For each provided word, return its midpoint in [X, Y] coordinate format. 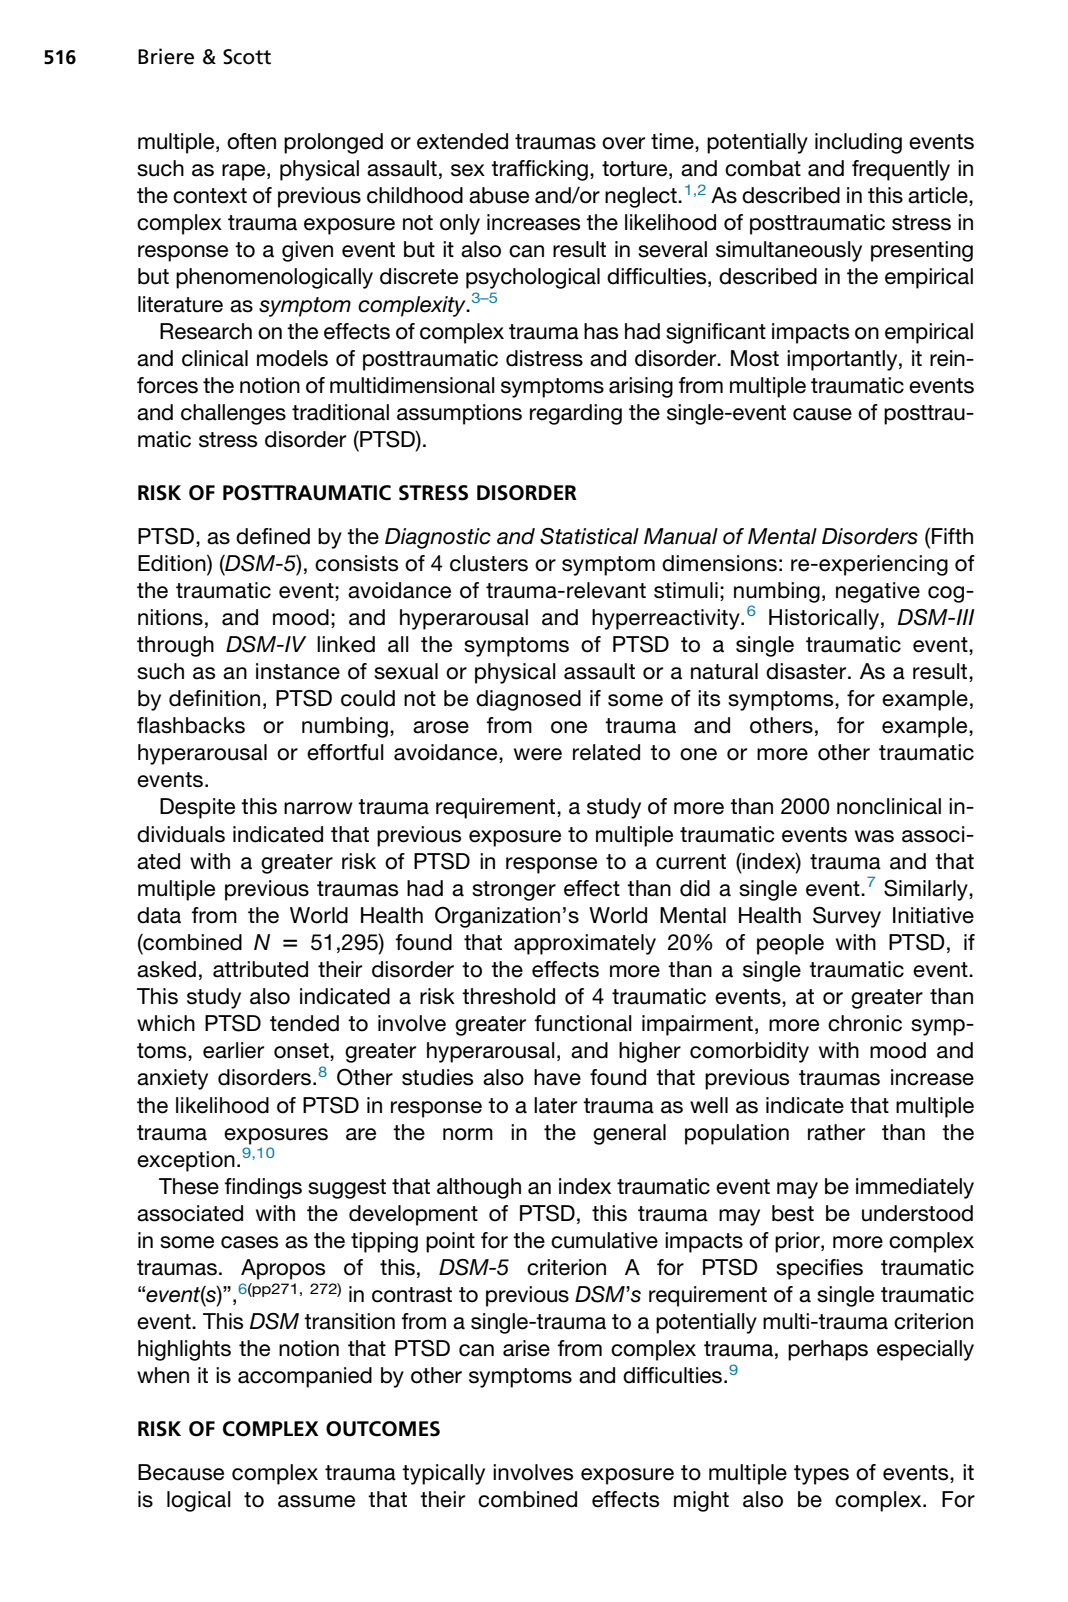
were [538, 754]
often [251, 141]
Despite [197, 808]
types [821, 1475]
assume [316, 1501]
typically [443, 1474]
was [874, 836]
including [858, 143]
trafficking [539, 170]
